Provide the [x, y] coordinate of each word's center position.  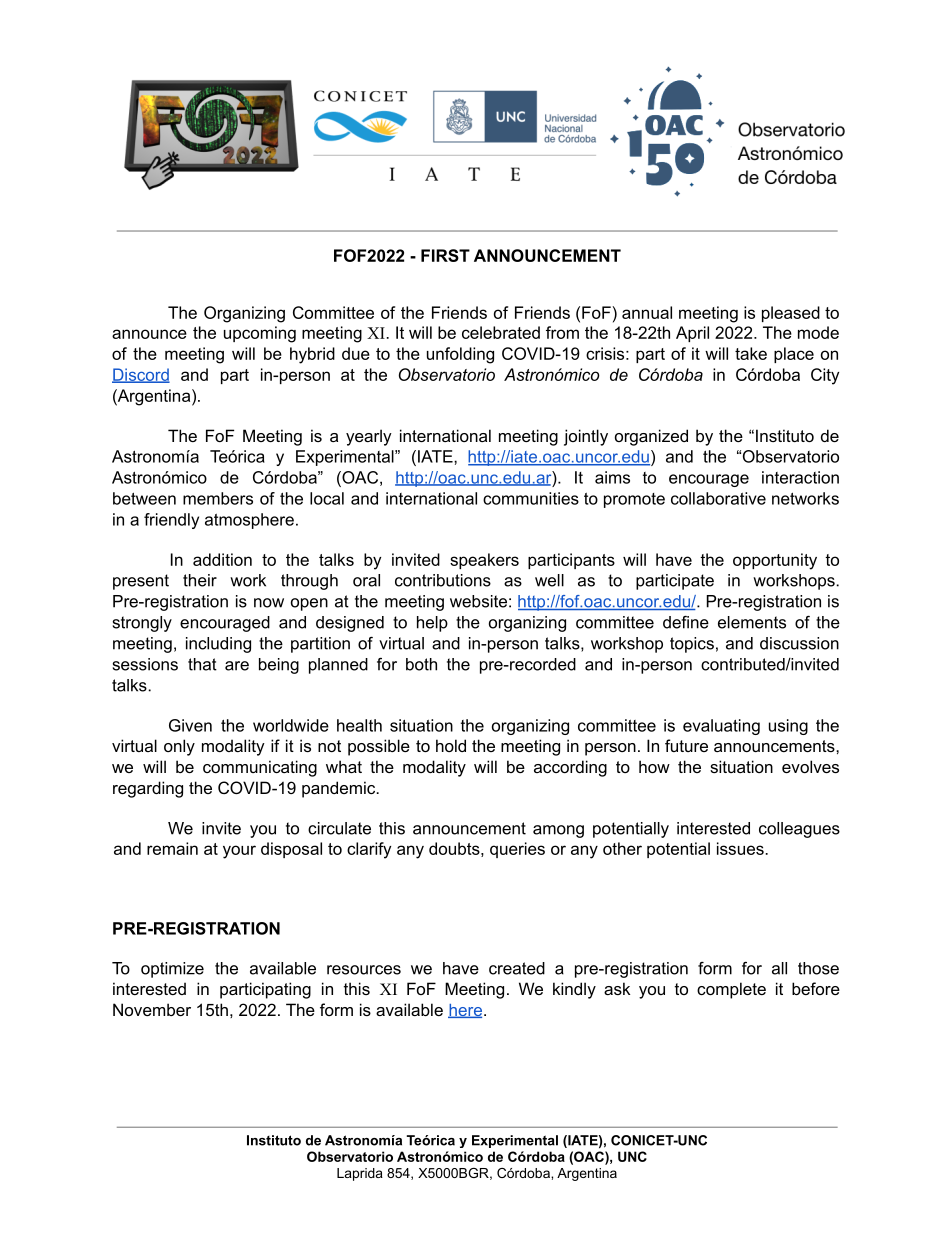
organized [651, 437]
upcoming [260, 334]
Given [190, 725]
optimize [172, 970]
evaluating [721, 727]
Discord [141, 375]
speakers [484, 561]
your [239, 852]
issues [741, 848]
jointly [586, 437]
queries [517, 850]
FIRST [445, 255]
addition [222, 559]
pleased [791, 314]
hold [451, 745]
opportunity [775, 561]
